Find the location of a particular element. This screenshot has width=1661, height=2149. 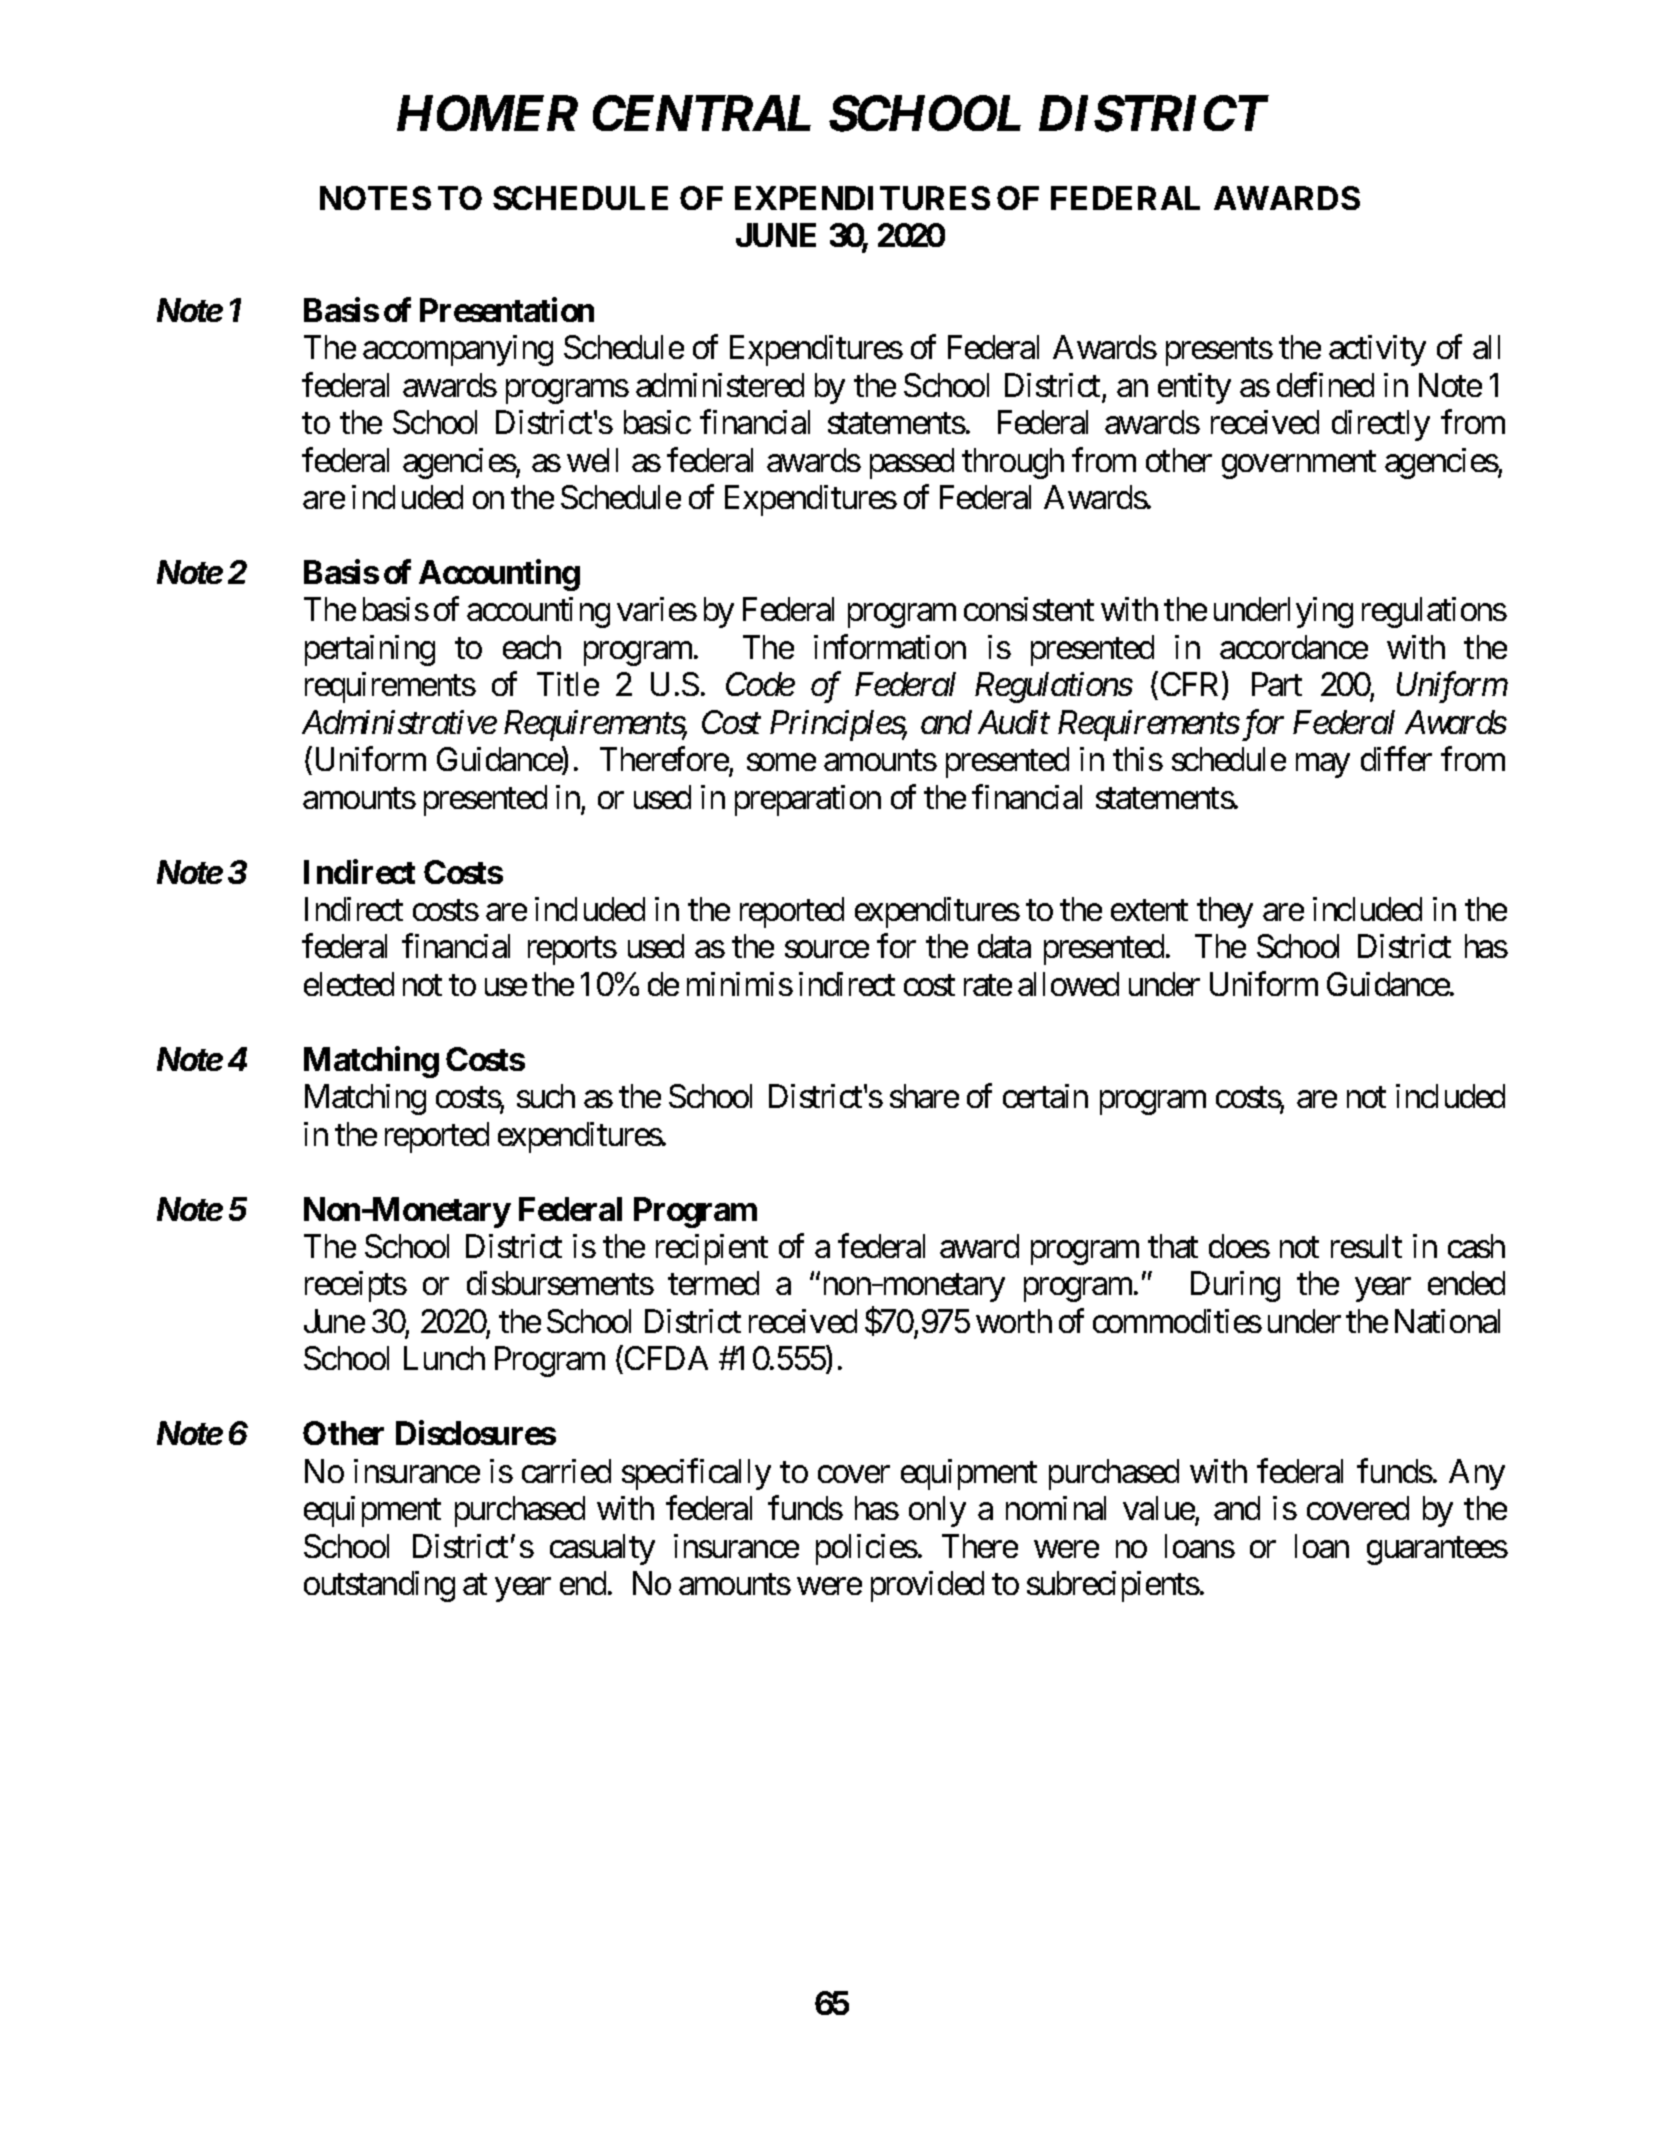

CENTRAL is located at coordinates (702, 113).
